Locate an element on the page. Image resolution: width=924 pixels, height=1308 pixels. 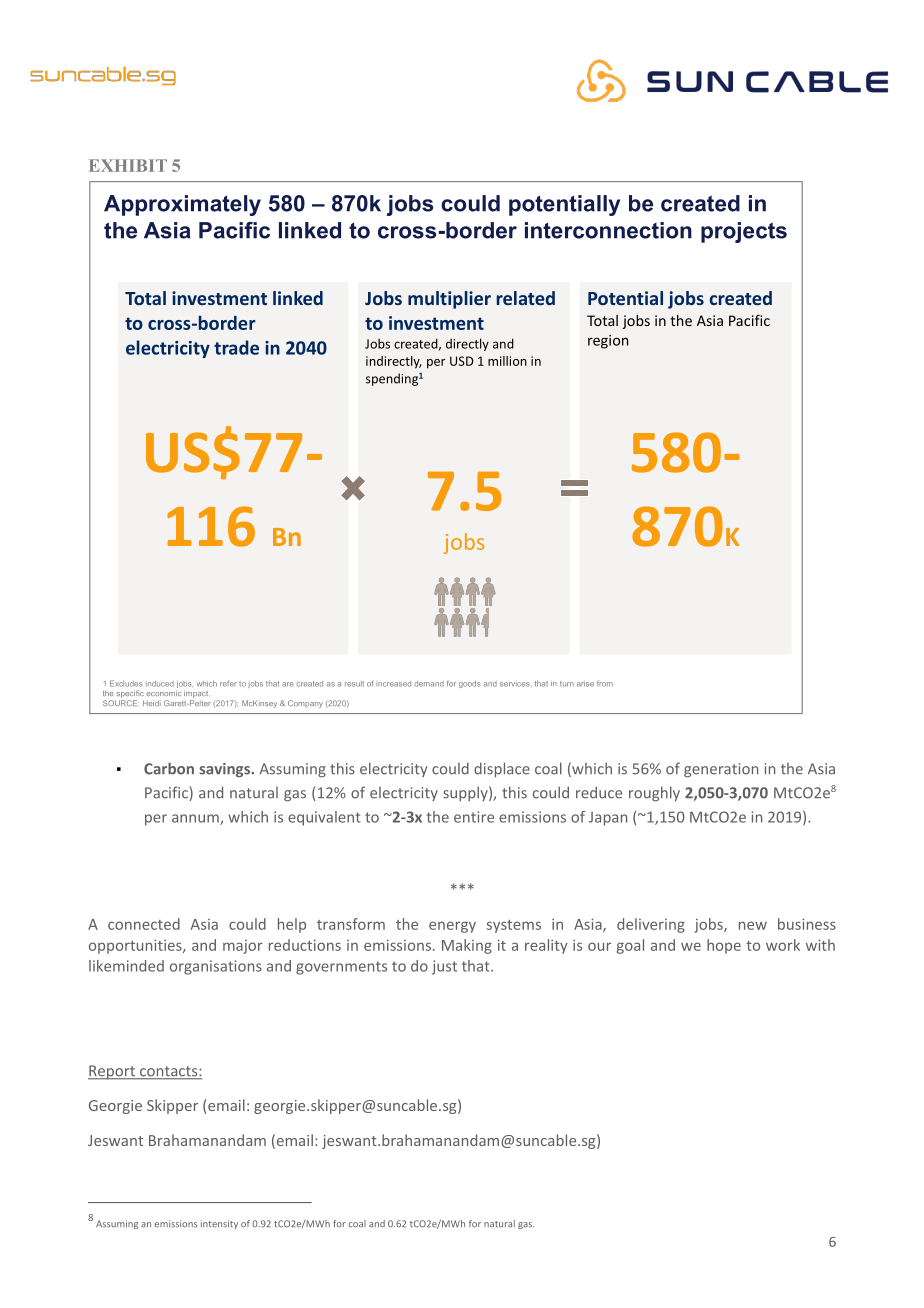
annum is located at coordinates (196, 819).
